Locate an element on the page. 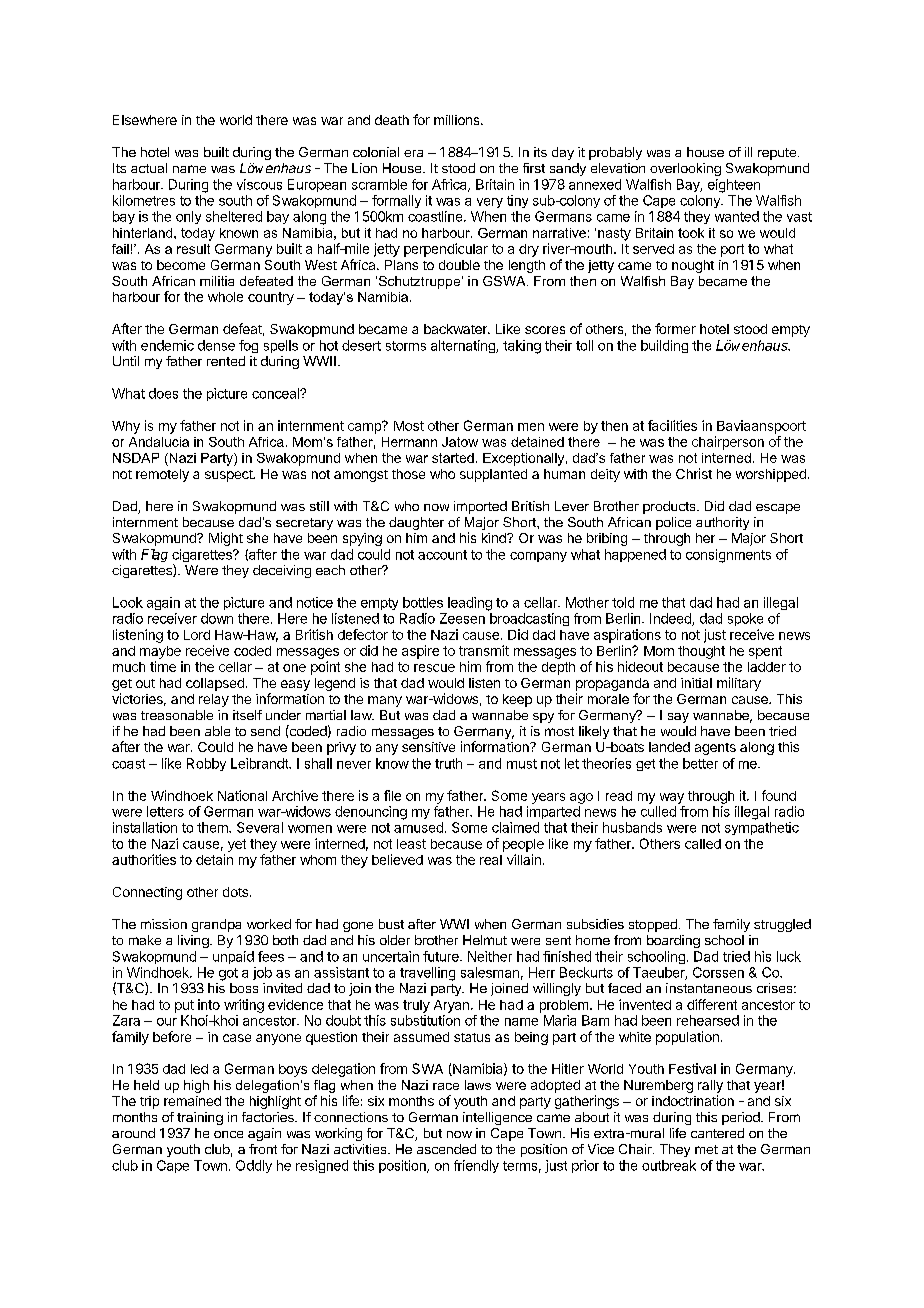  actual is located at coordinates (149, 168).
